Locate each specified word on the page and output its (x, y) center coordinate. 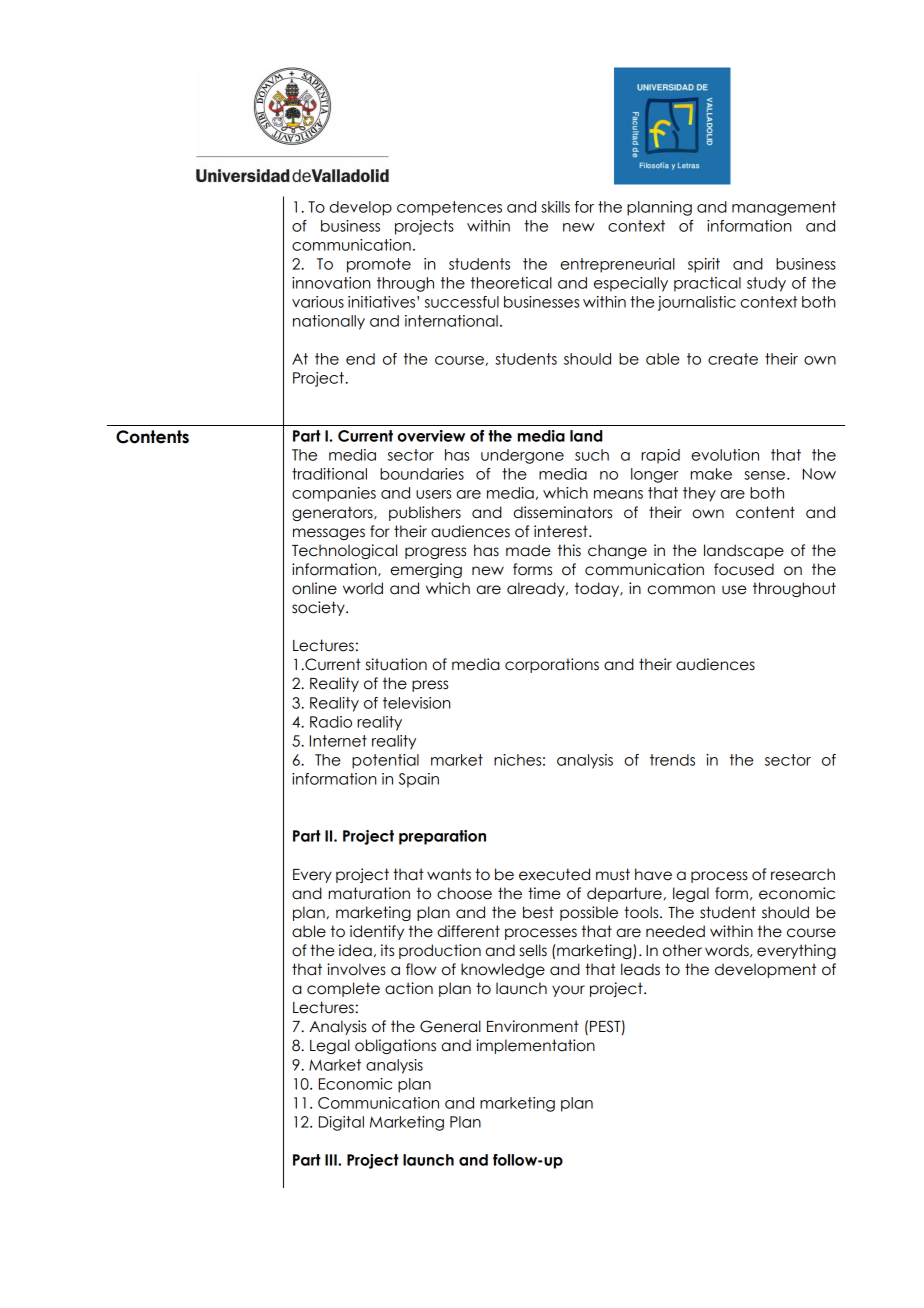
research (803, 874)
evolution (725, 455)
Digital (341, 1123)
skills (555, 207)
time (544, 893)
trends (672, 760)
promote (379, 265)
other (682, 950)
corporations (552, 665)
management (784, 208)
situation (396, 664)
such (592, 455)
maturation (369, 893)
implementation (535, 1046)
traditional (329, 474)
